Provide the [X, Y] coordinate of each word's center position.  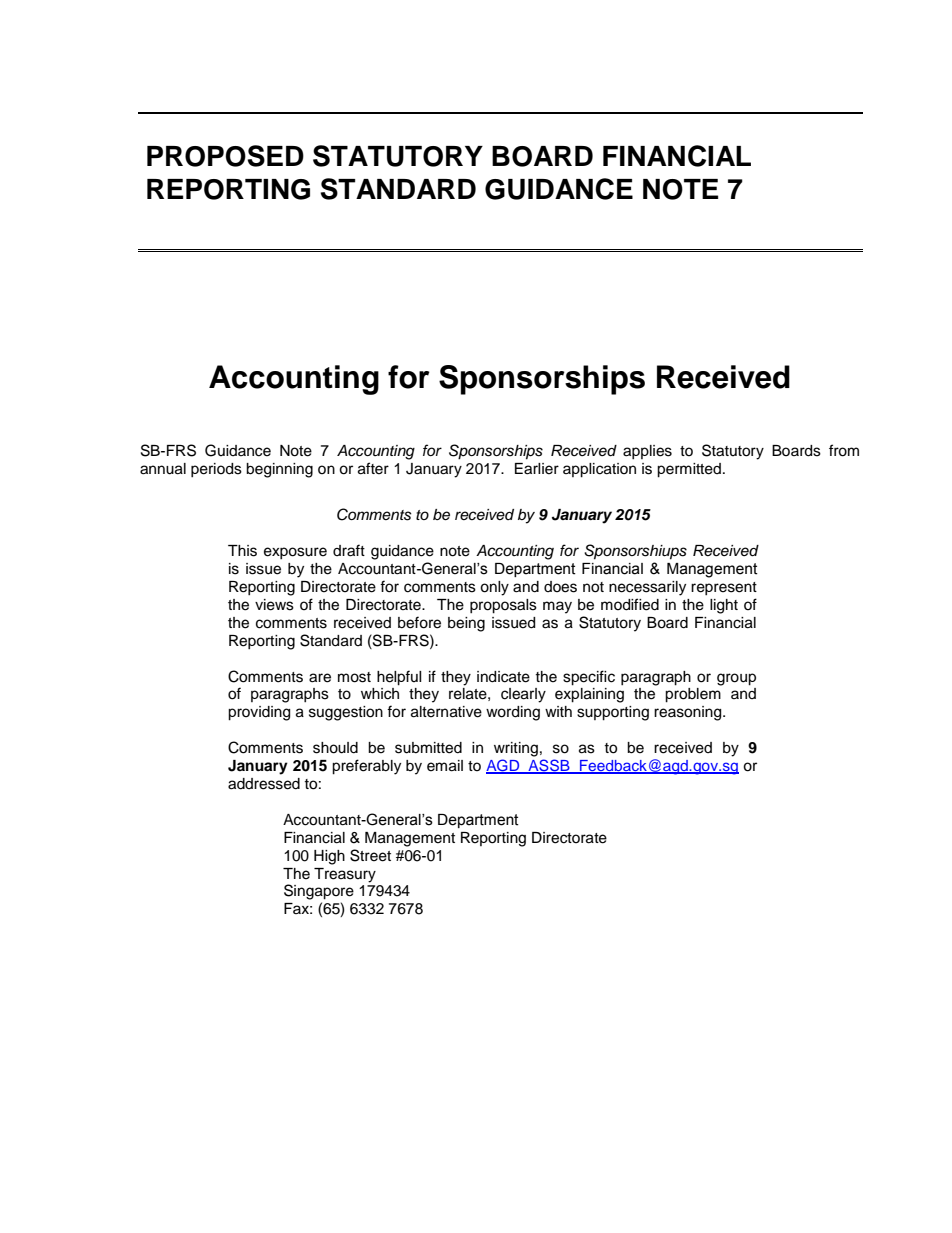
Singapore [319, 892]
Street [370, 855]
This [242, 551]
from [844, 450]
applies [647, 452]
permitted [689, 470]
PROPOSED [225, 156]
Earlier [537, 469]
